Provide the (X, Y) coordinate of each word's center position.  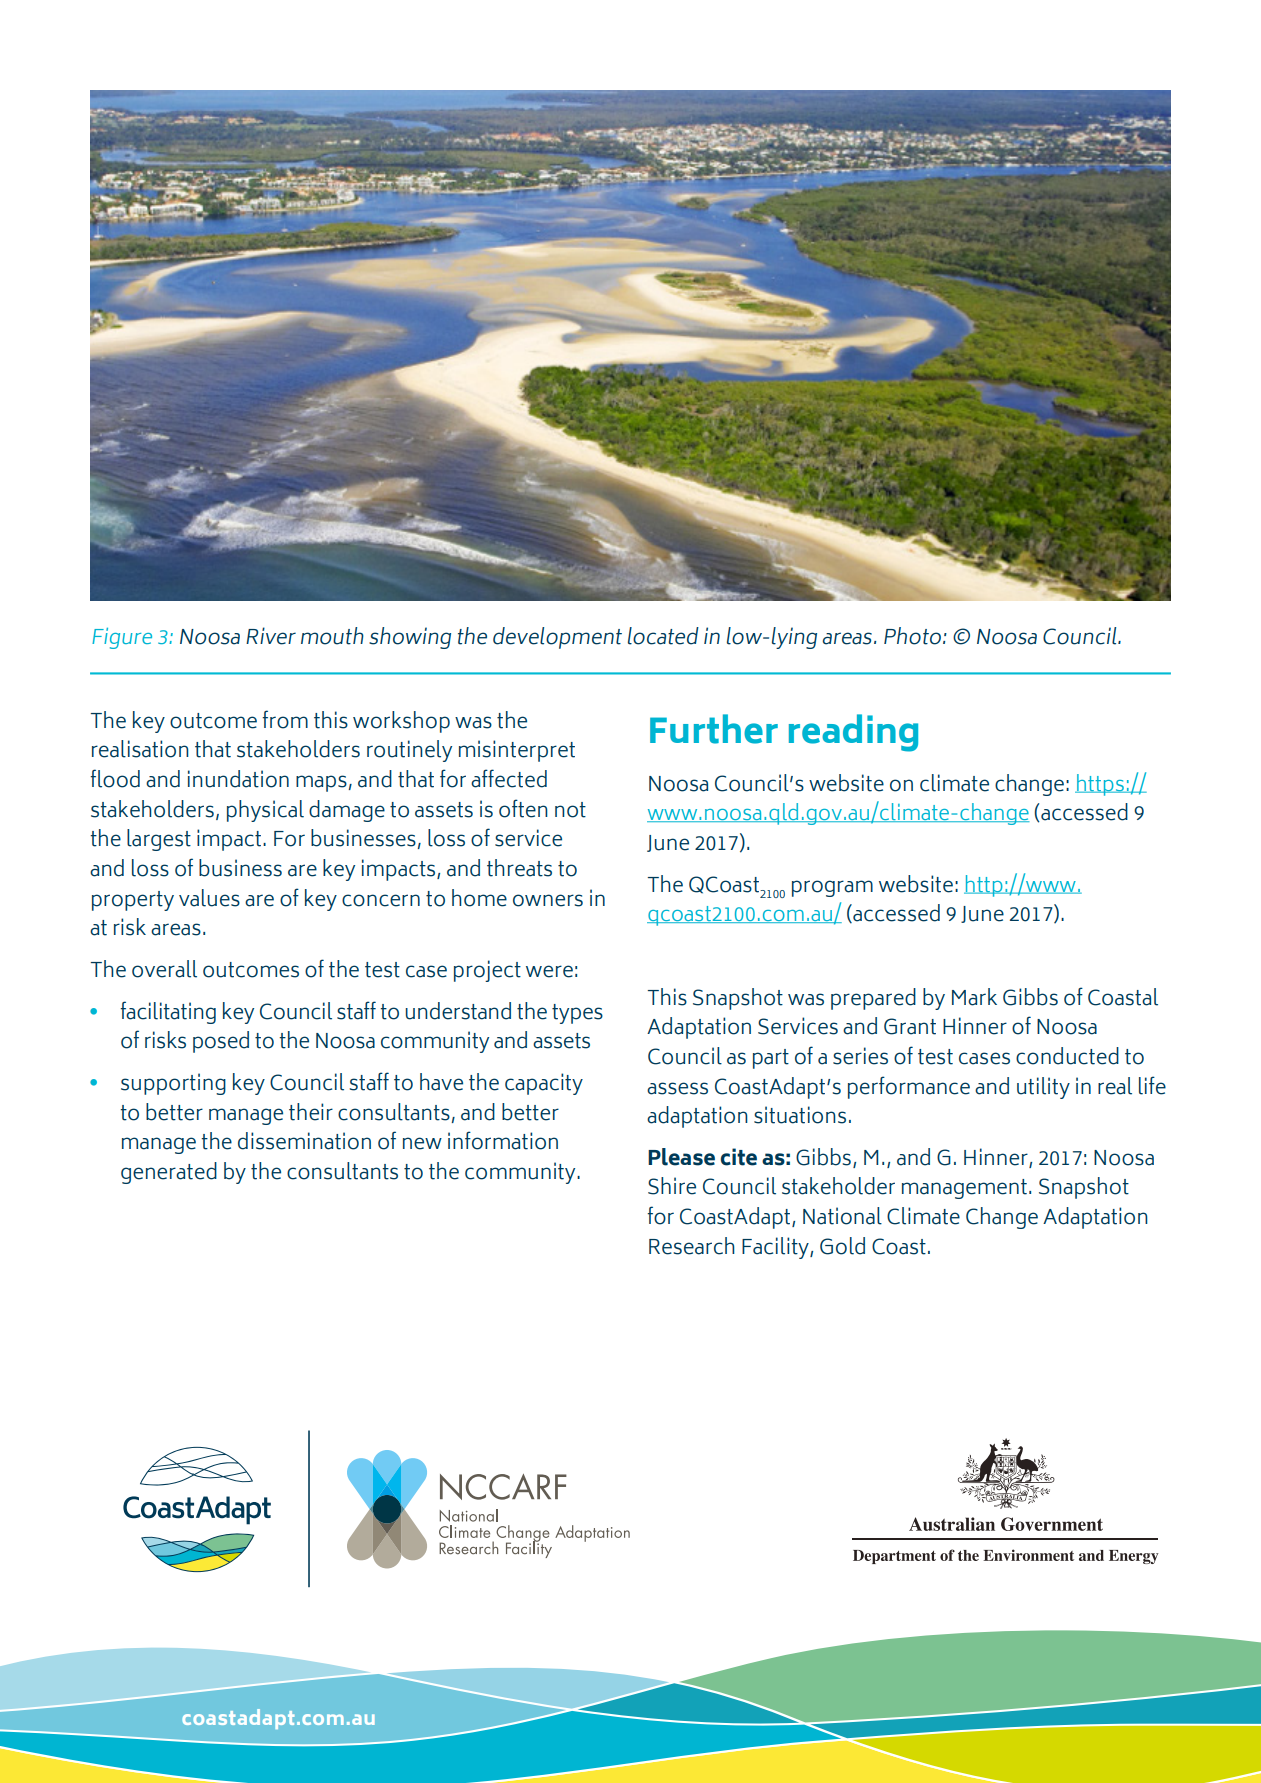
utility (1043, 1088)
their (311, 1112)
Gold (842, 1246)
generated (169, 1173)
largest (159, 840)
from (285, 719)
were (549, 971)
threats (519, 868)
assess (677, 1088)
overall (164, 969)
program (832, 888)
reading (853, 733)
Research (692, 1246)
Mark (974, 997)
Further (714, 729)
